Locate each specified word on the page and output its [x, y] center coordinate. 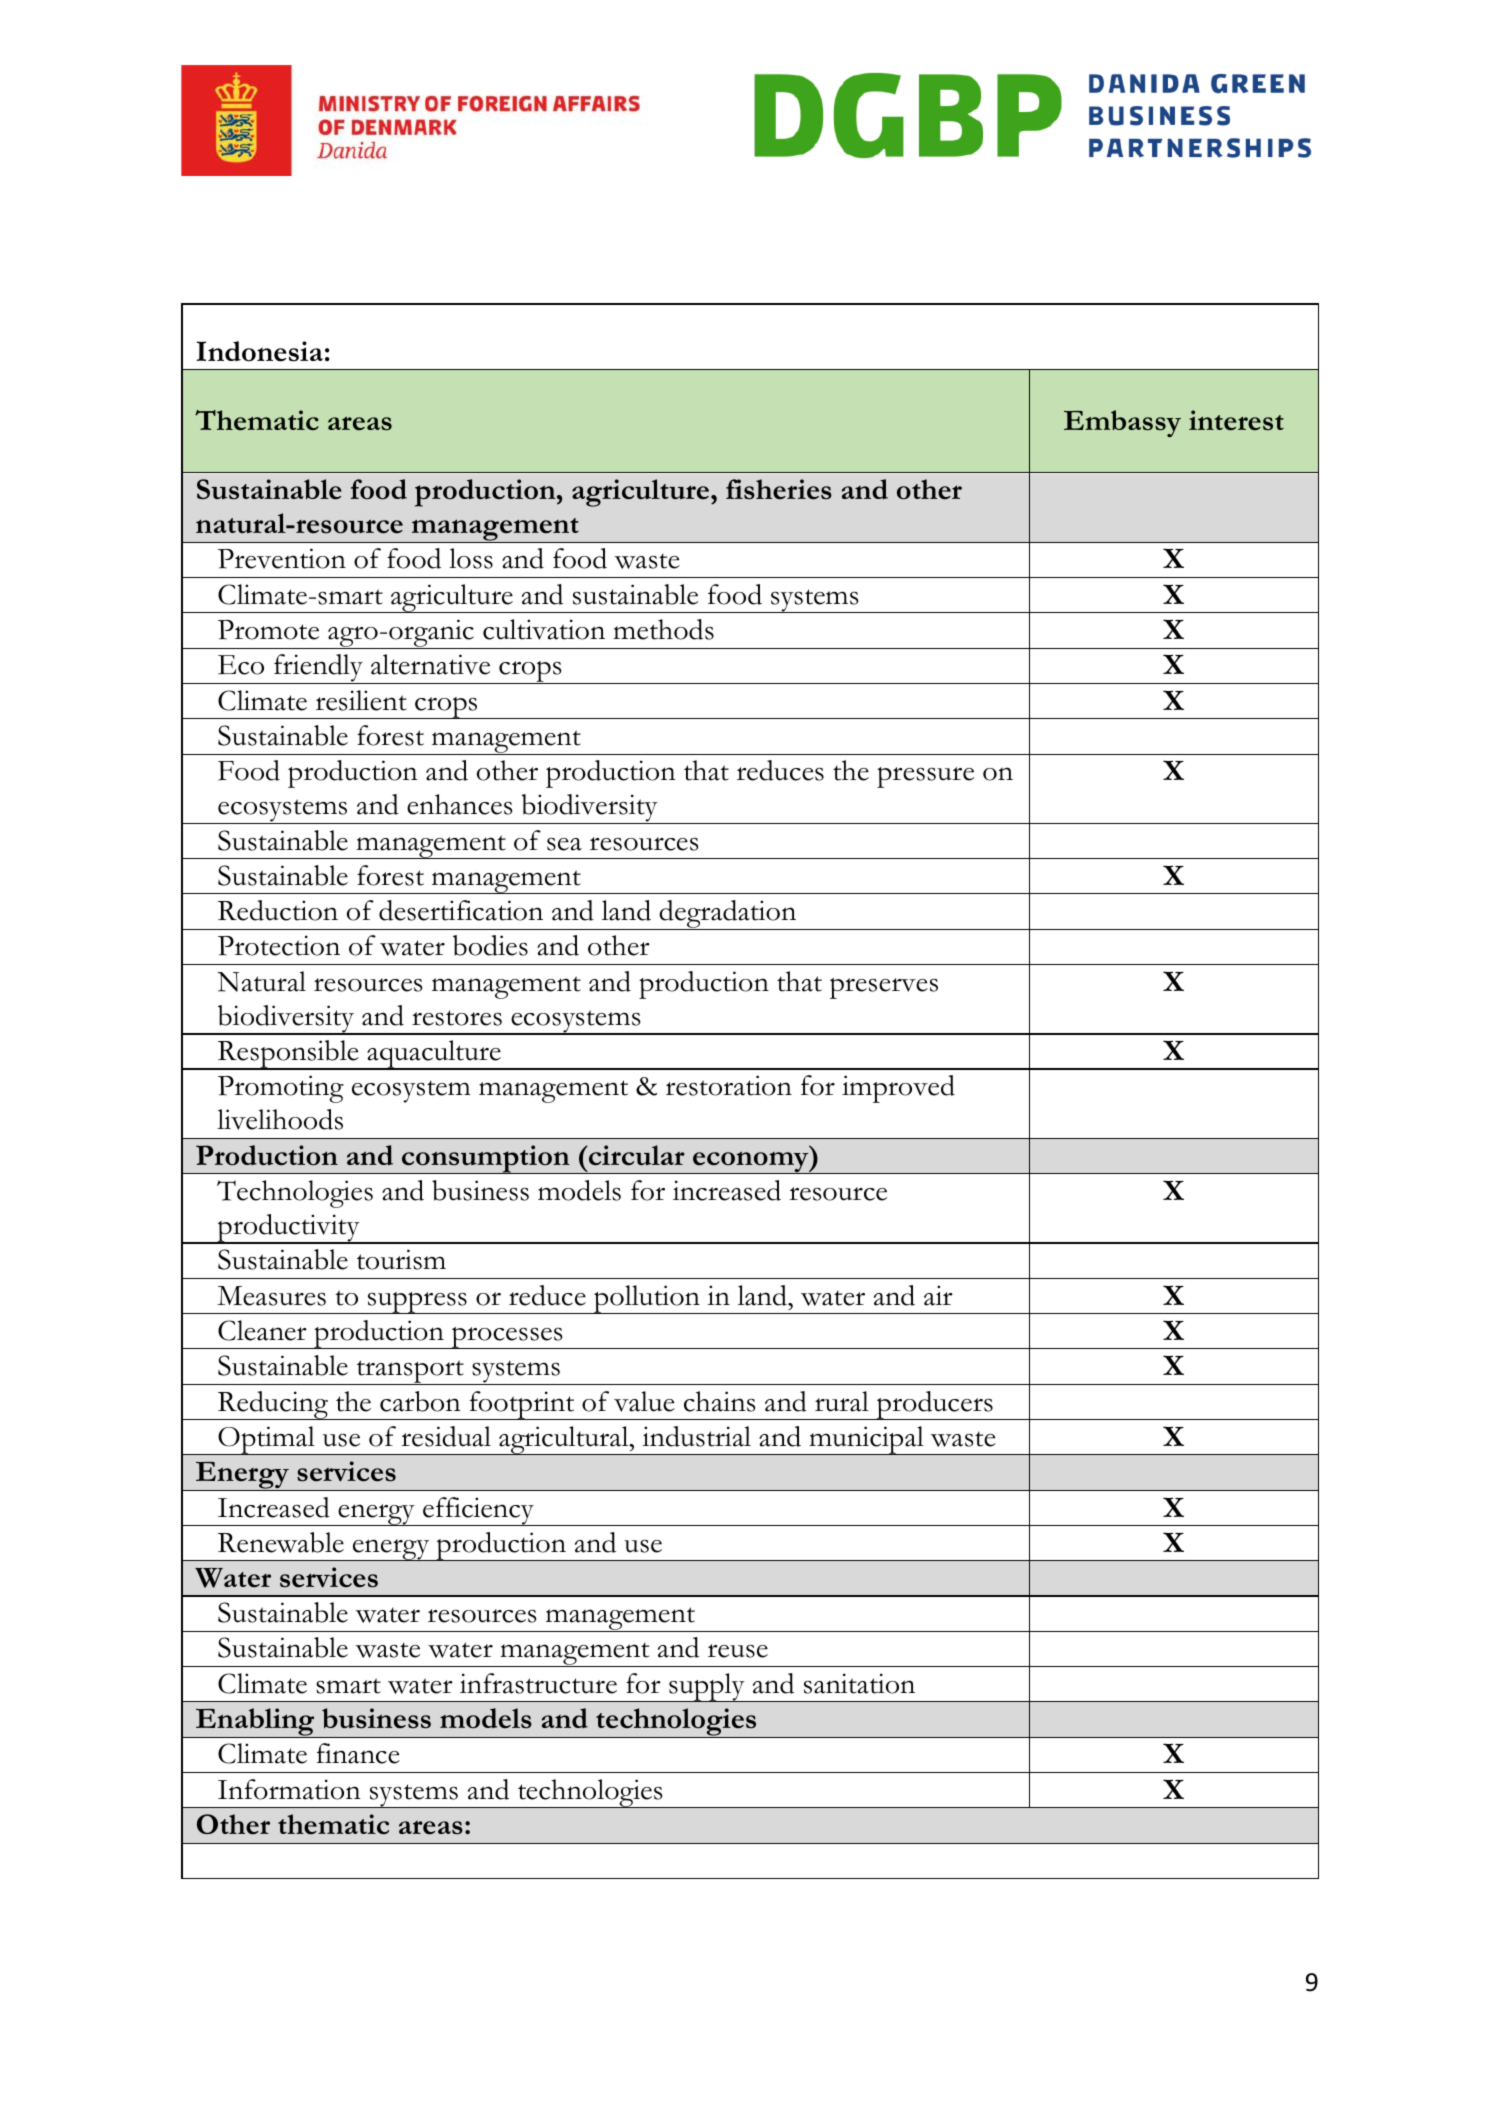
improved [898, 1089]
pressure [925, 777]
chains [719, 1401]
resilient [361, 700]
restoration [729, 1085]
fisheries [779, 489]
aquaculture [434, 1055]
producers [935, 1405]
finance [358, 1753]
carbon [420, 1401]
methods [663, 629]
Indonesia [259, 351]
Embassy [1122, 423]
